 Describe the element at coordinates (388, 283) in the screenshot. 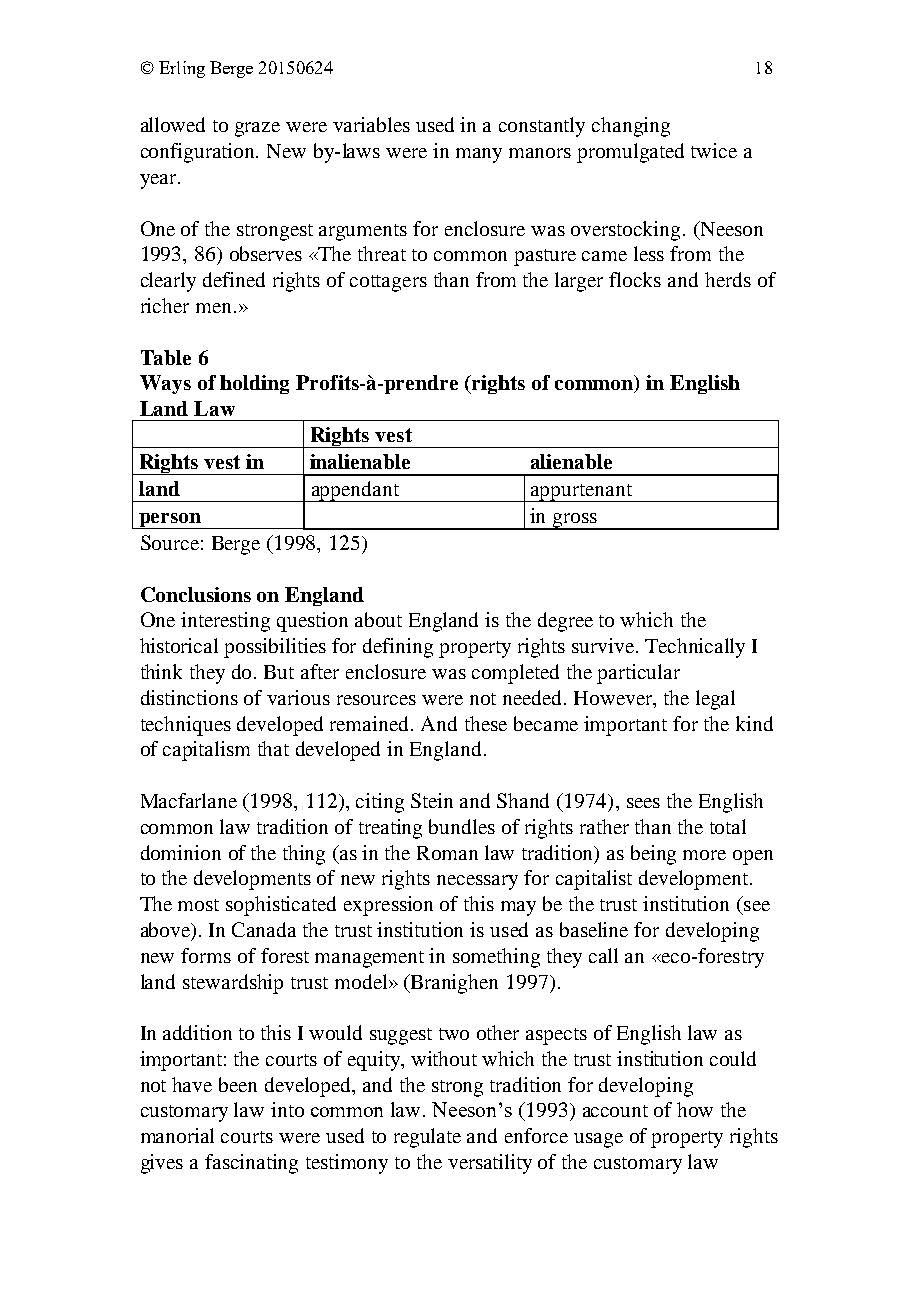

I see `cottagers` at that location.
